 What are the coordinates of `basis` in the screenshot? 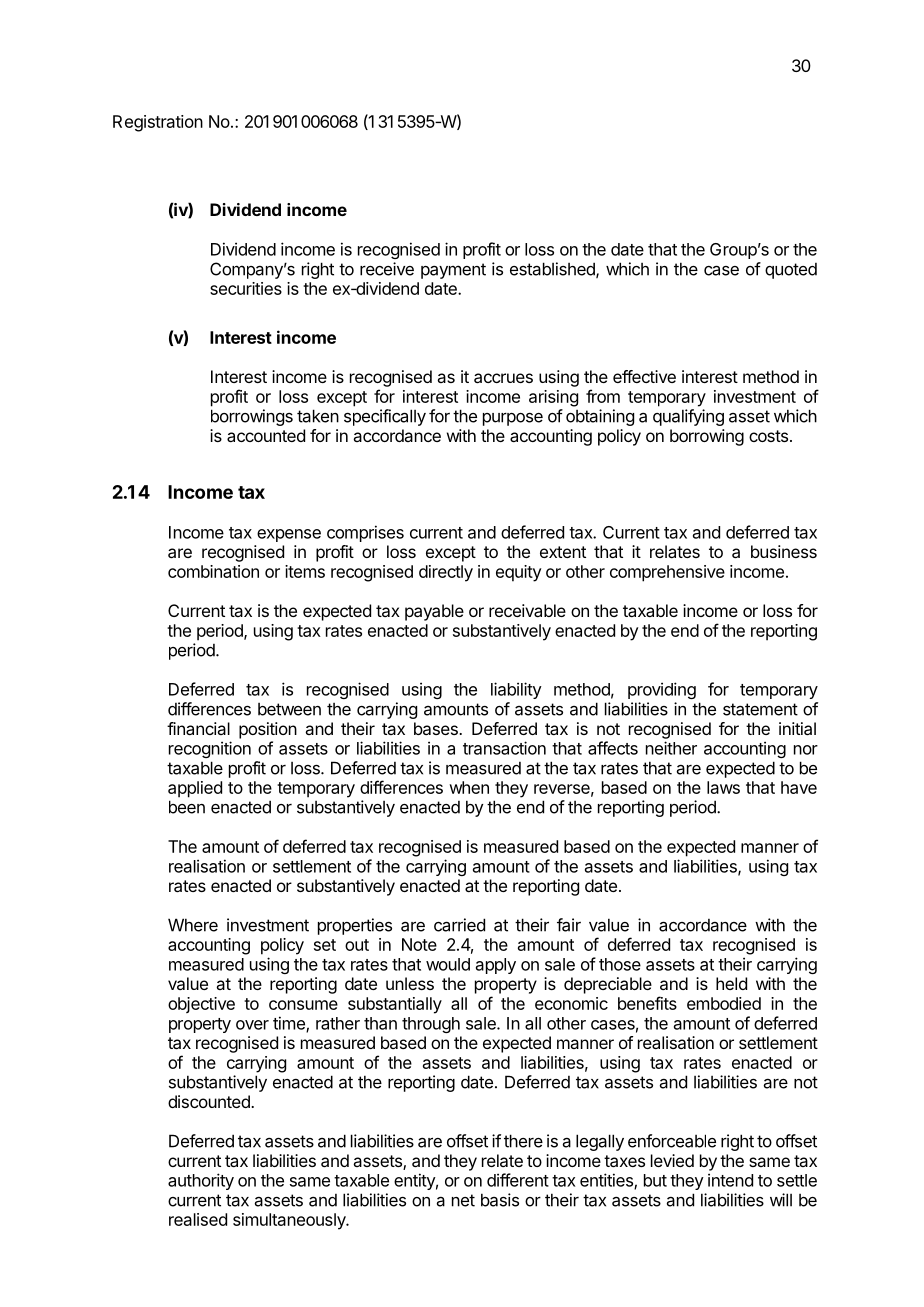 It's located at (500, 1200).
